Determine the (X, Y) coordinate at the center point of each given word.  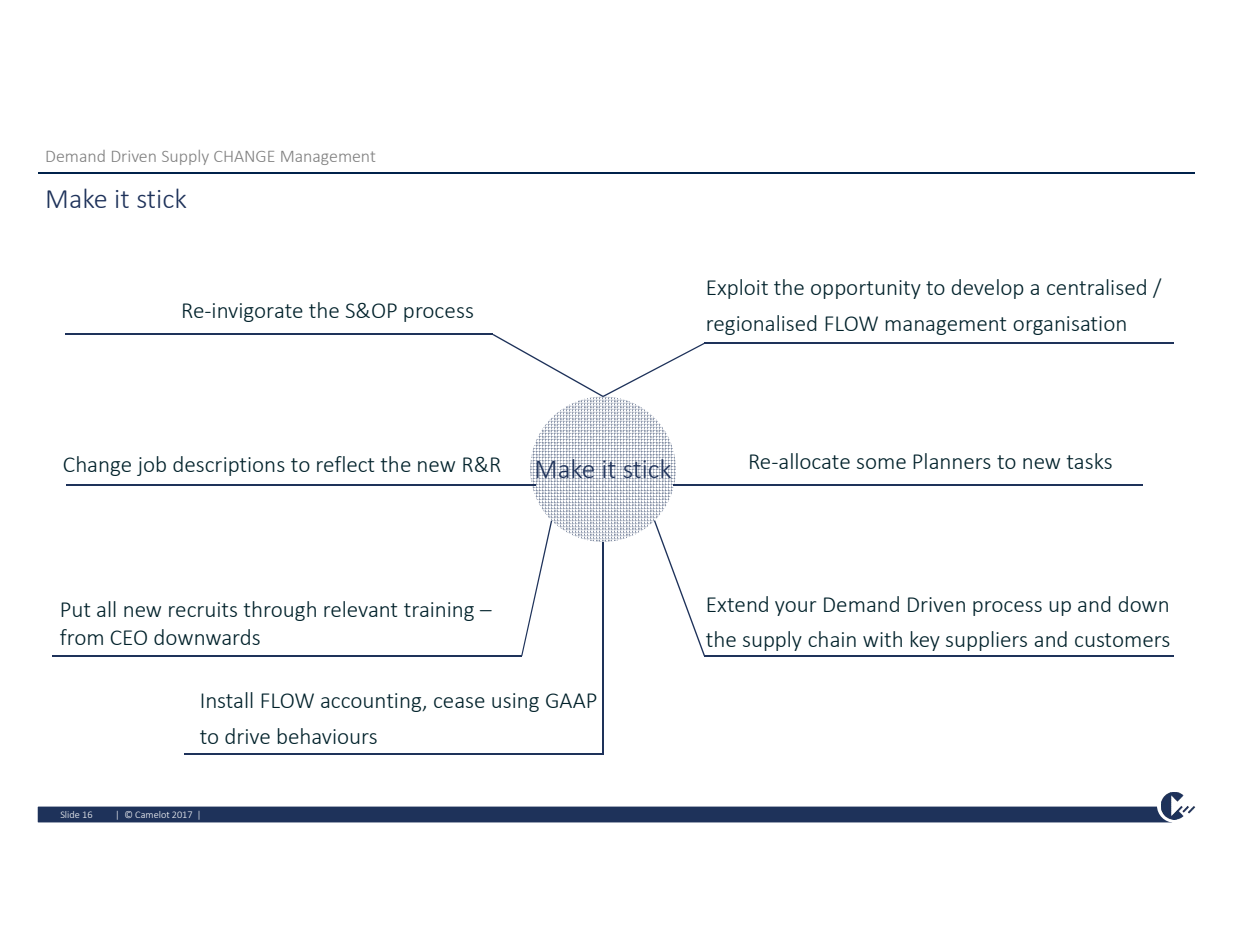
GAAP (571, 700)
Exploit (737, 289)
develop (987, 289)
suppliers (986, 641)
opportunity (866, 289)
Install (227, 700)
